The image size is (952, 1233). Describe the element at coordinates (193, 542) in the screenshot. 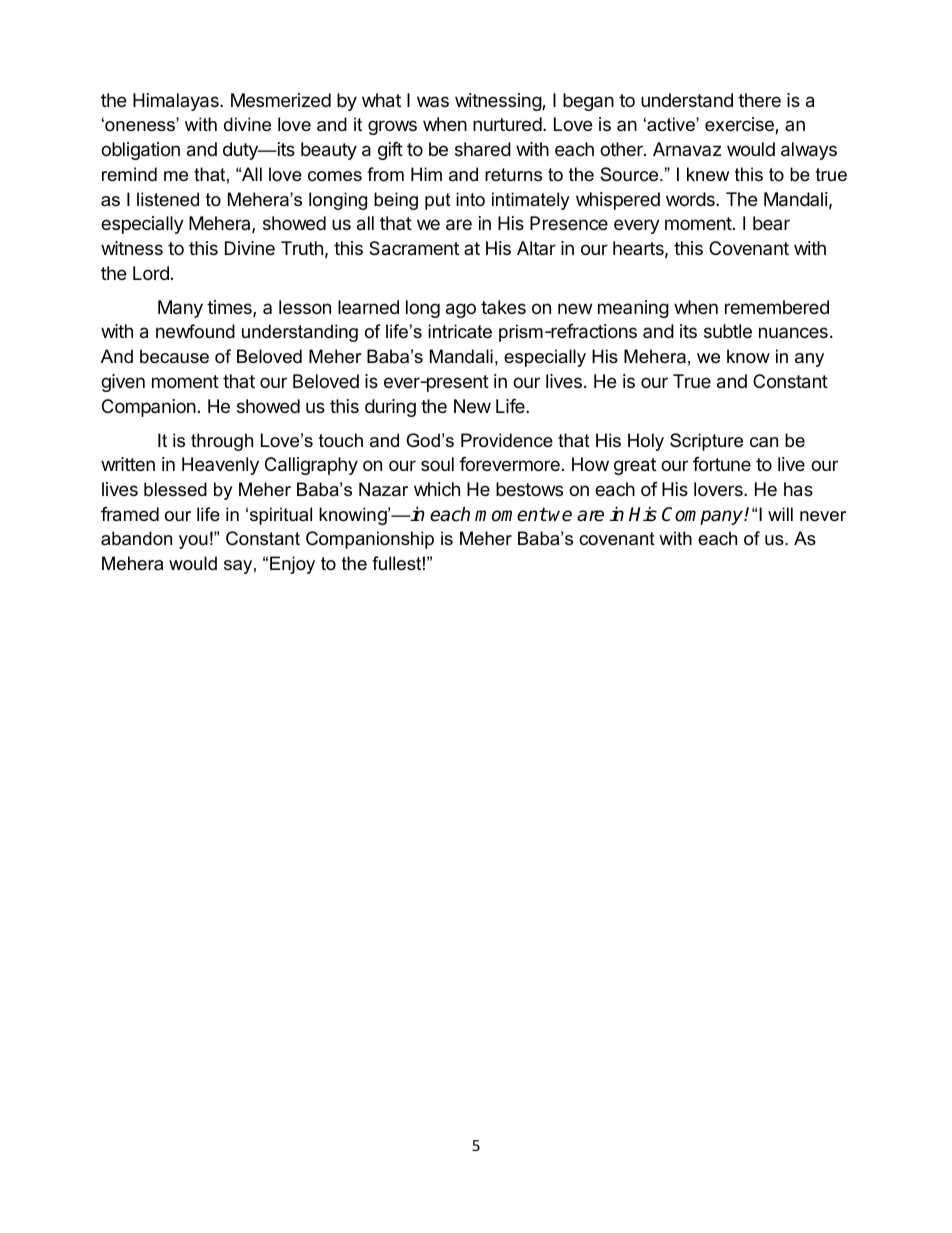

I see `you` at that location.
